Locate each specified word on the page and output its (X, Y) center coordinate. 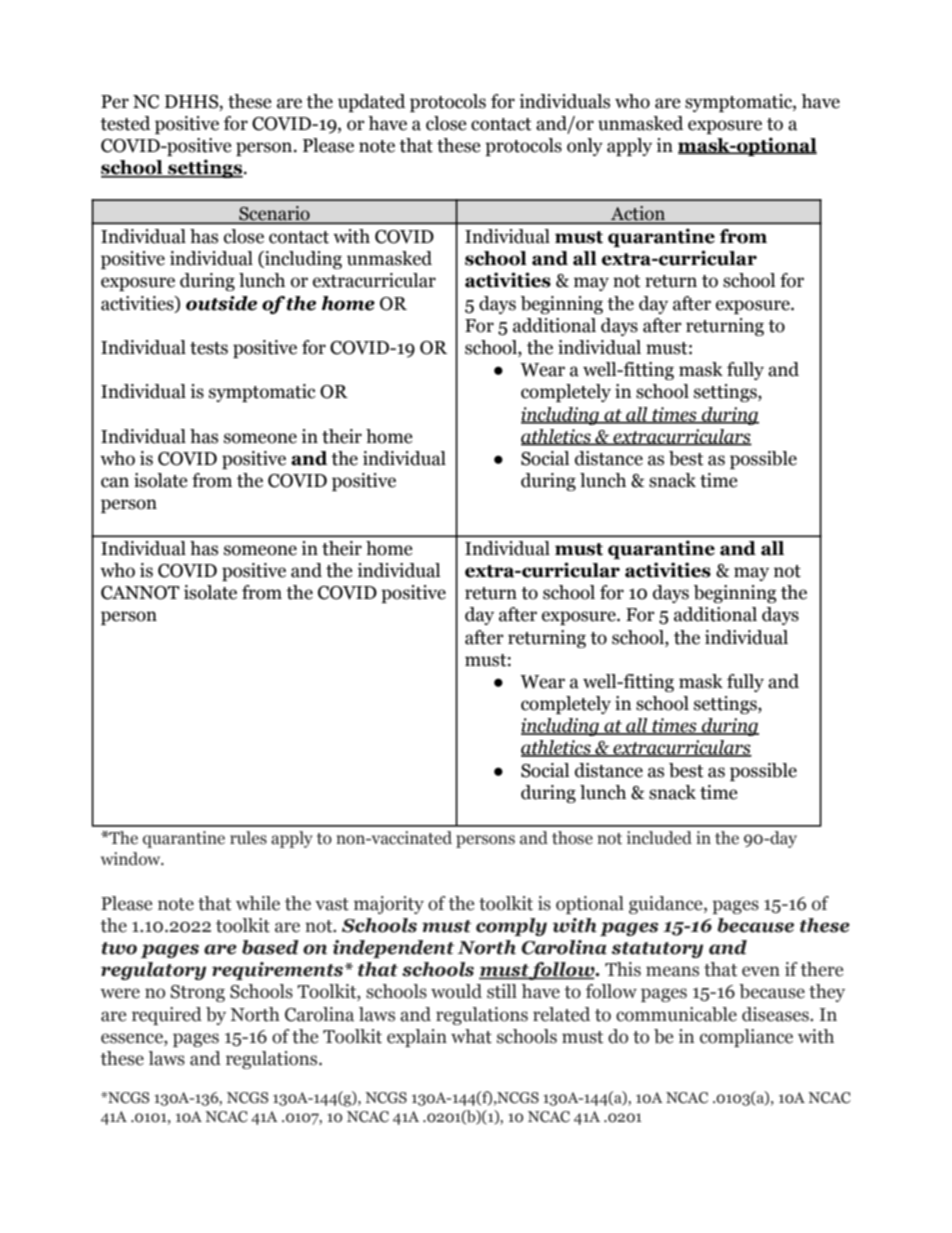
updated (371, 103)
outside (221, 303)
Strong (197, 993)
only (585, 147)
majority (389, 905)
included (659, 838)
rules (248, 838)
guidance (667, 905)
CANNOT (140, 593)
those (572, 838)
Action (638, 213)
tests (209, 348)
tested (125, 123)
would (456, 991)
